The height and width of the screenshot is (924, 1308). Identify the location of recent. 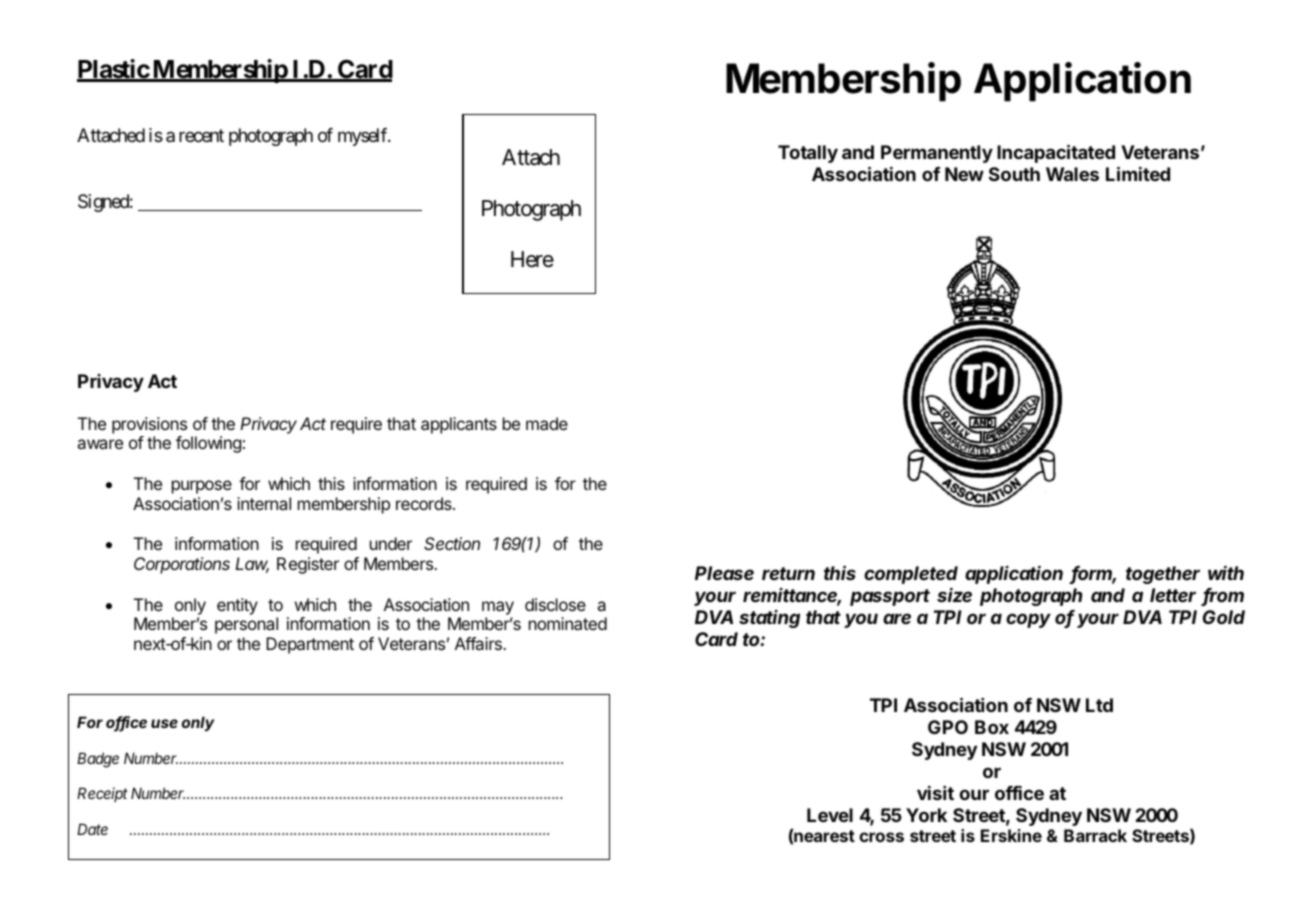
(201, 135).
